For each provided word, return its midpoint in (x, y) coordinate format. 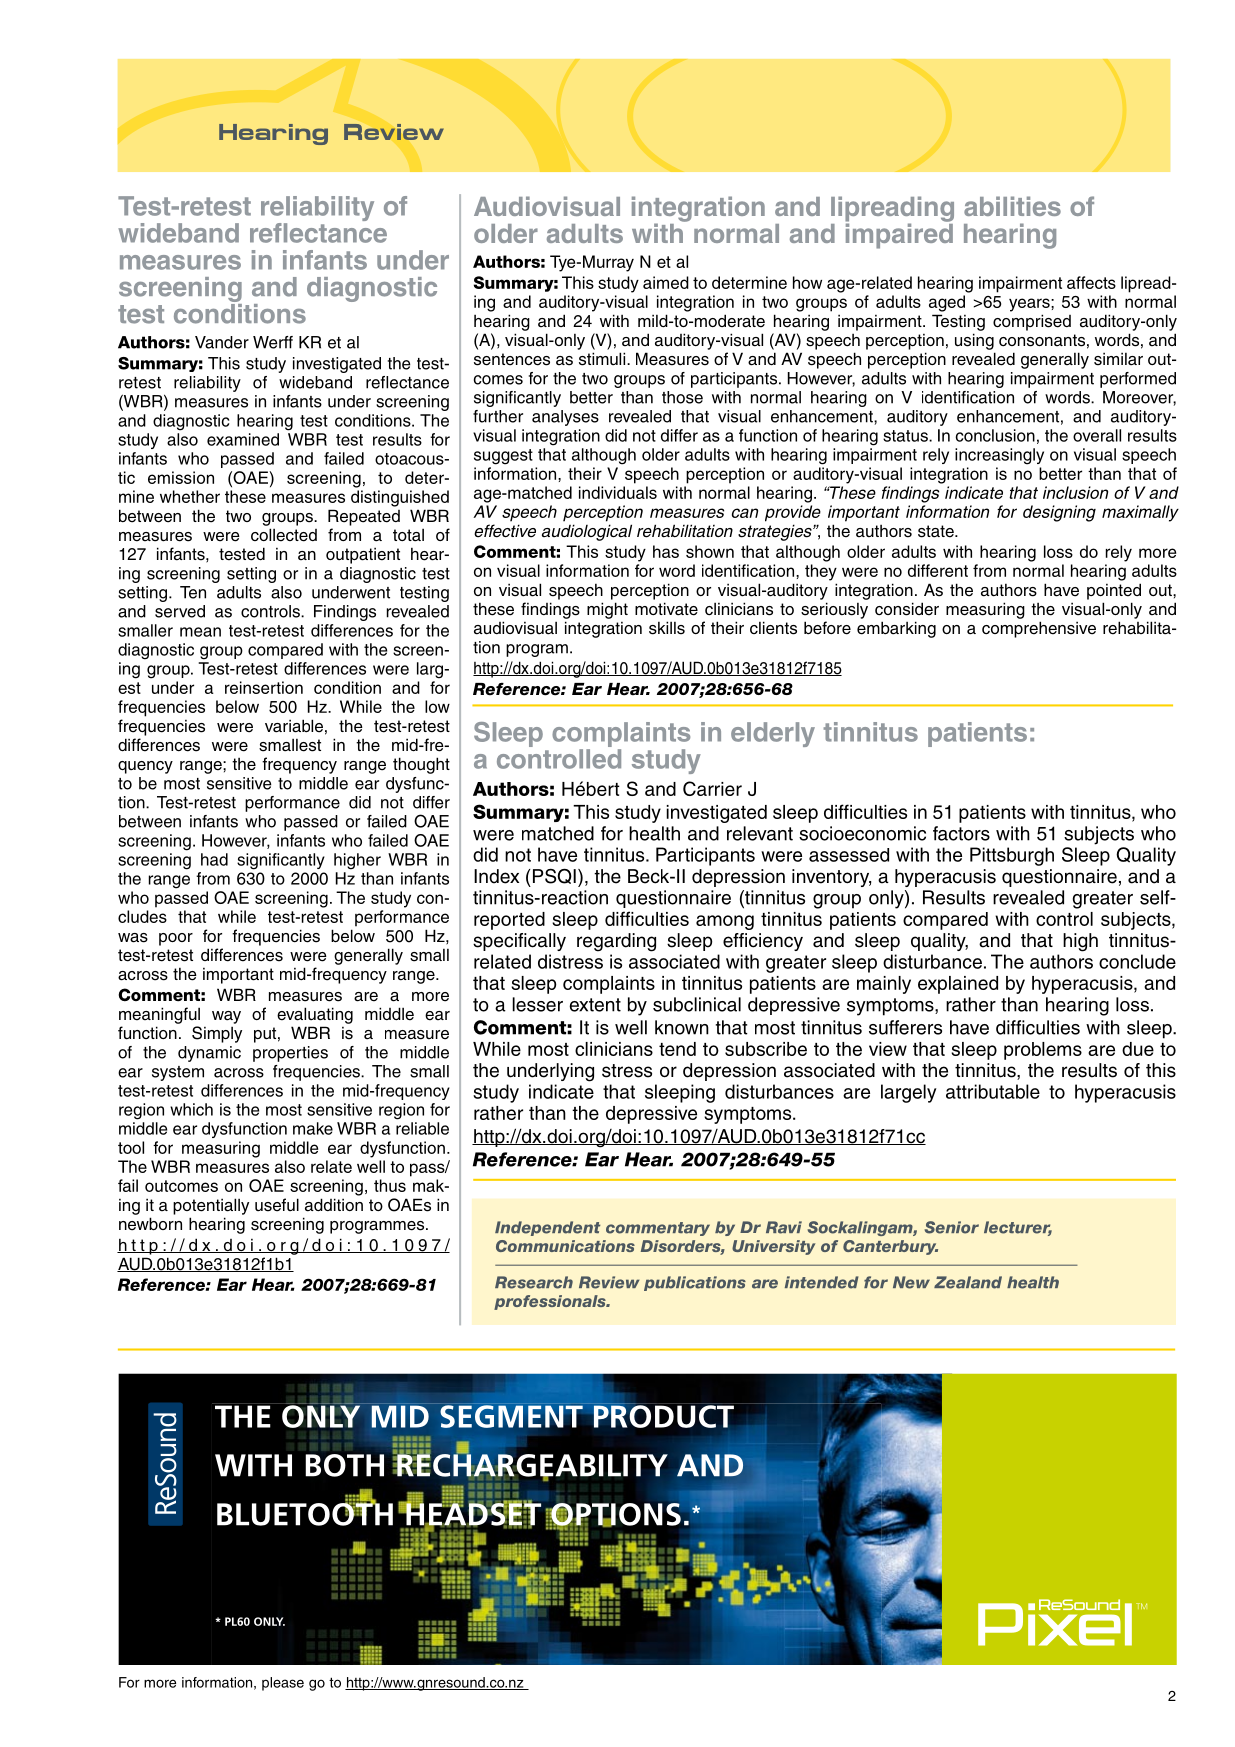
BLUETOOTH (305, 1513)
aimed (666, 282)
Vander (222, 342)
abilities (1012, 206)
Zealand (968, 1282)
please (283, 1684)
